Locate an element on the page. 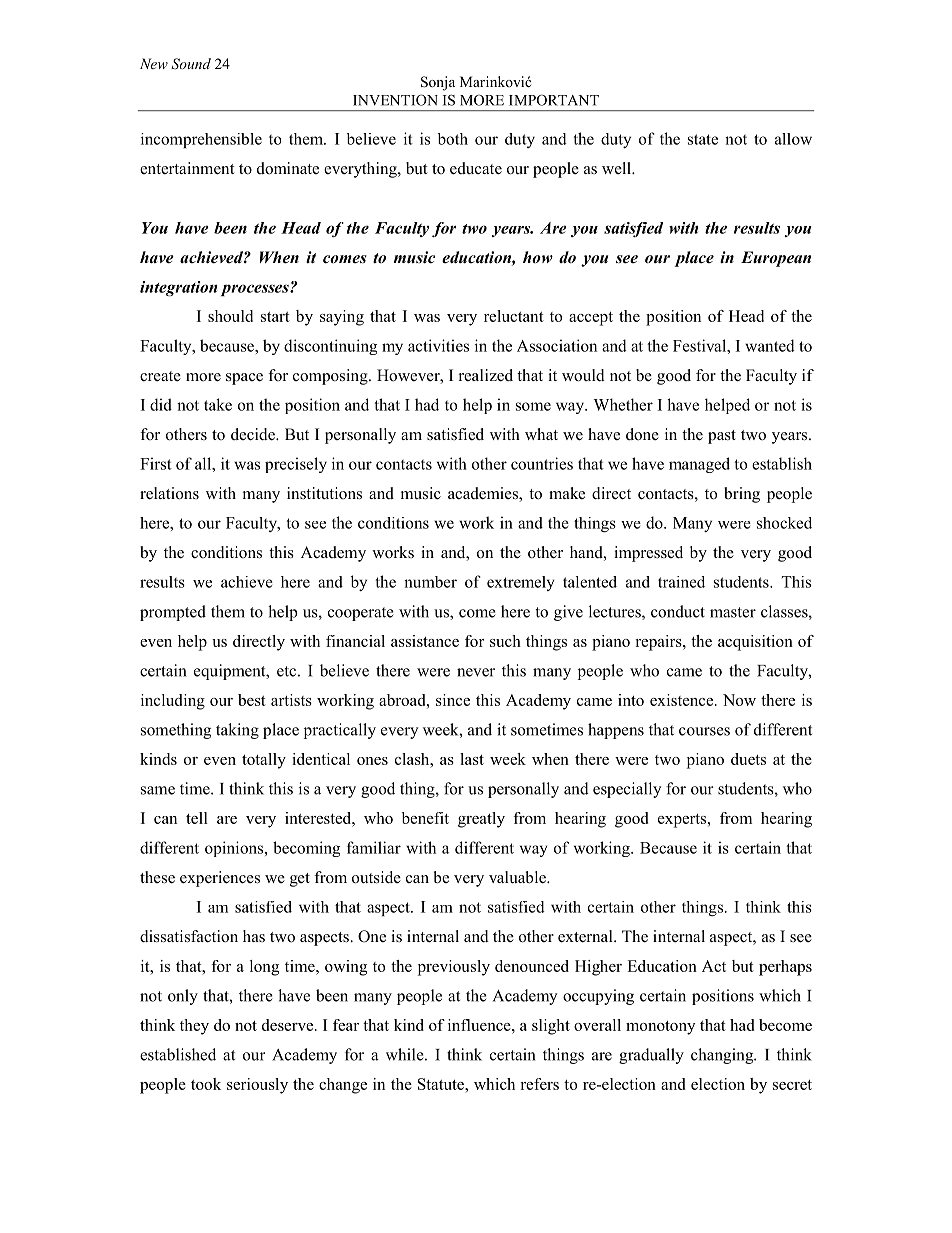  realized is located at coordinates (486, 375).
